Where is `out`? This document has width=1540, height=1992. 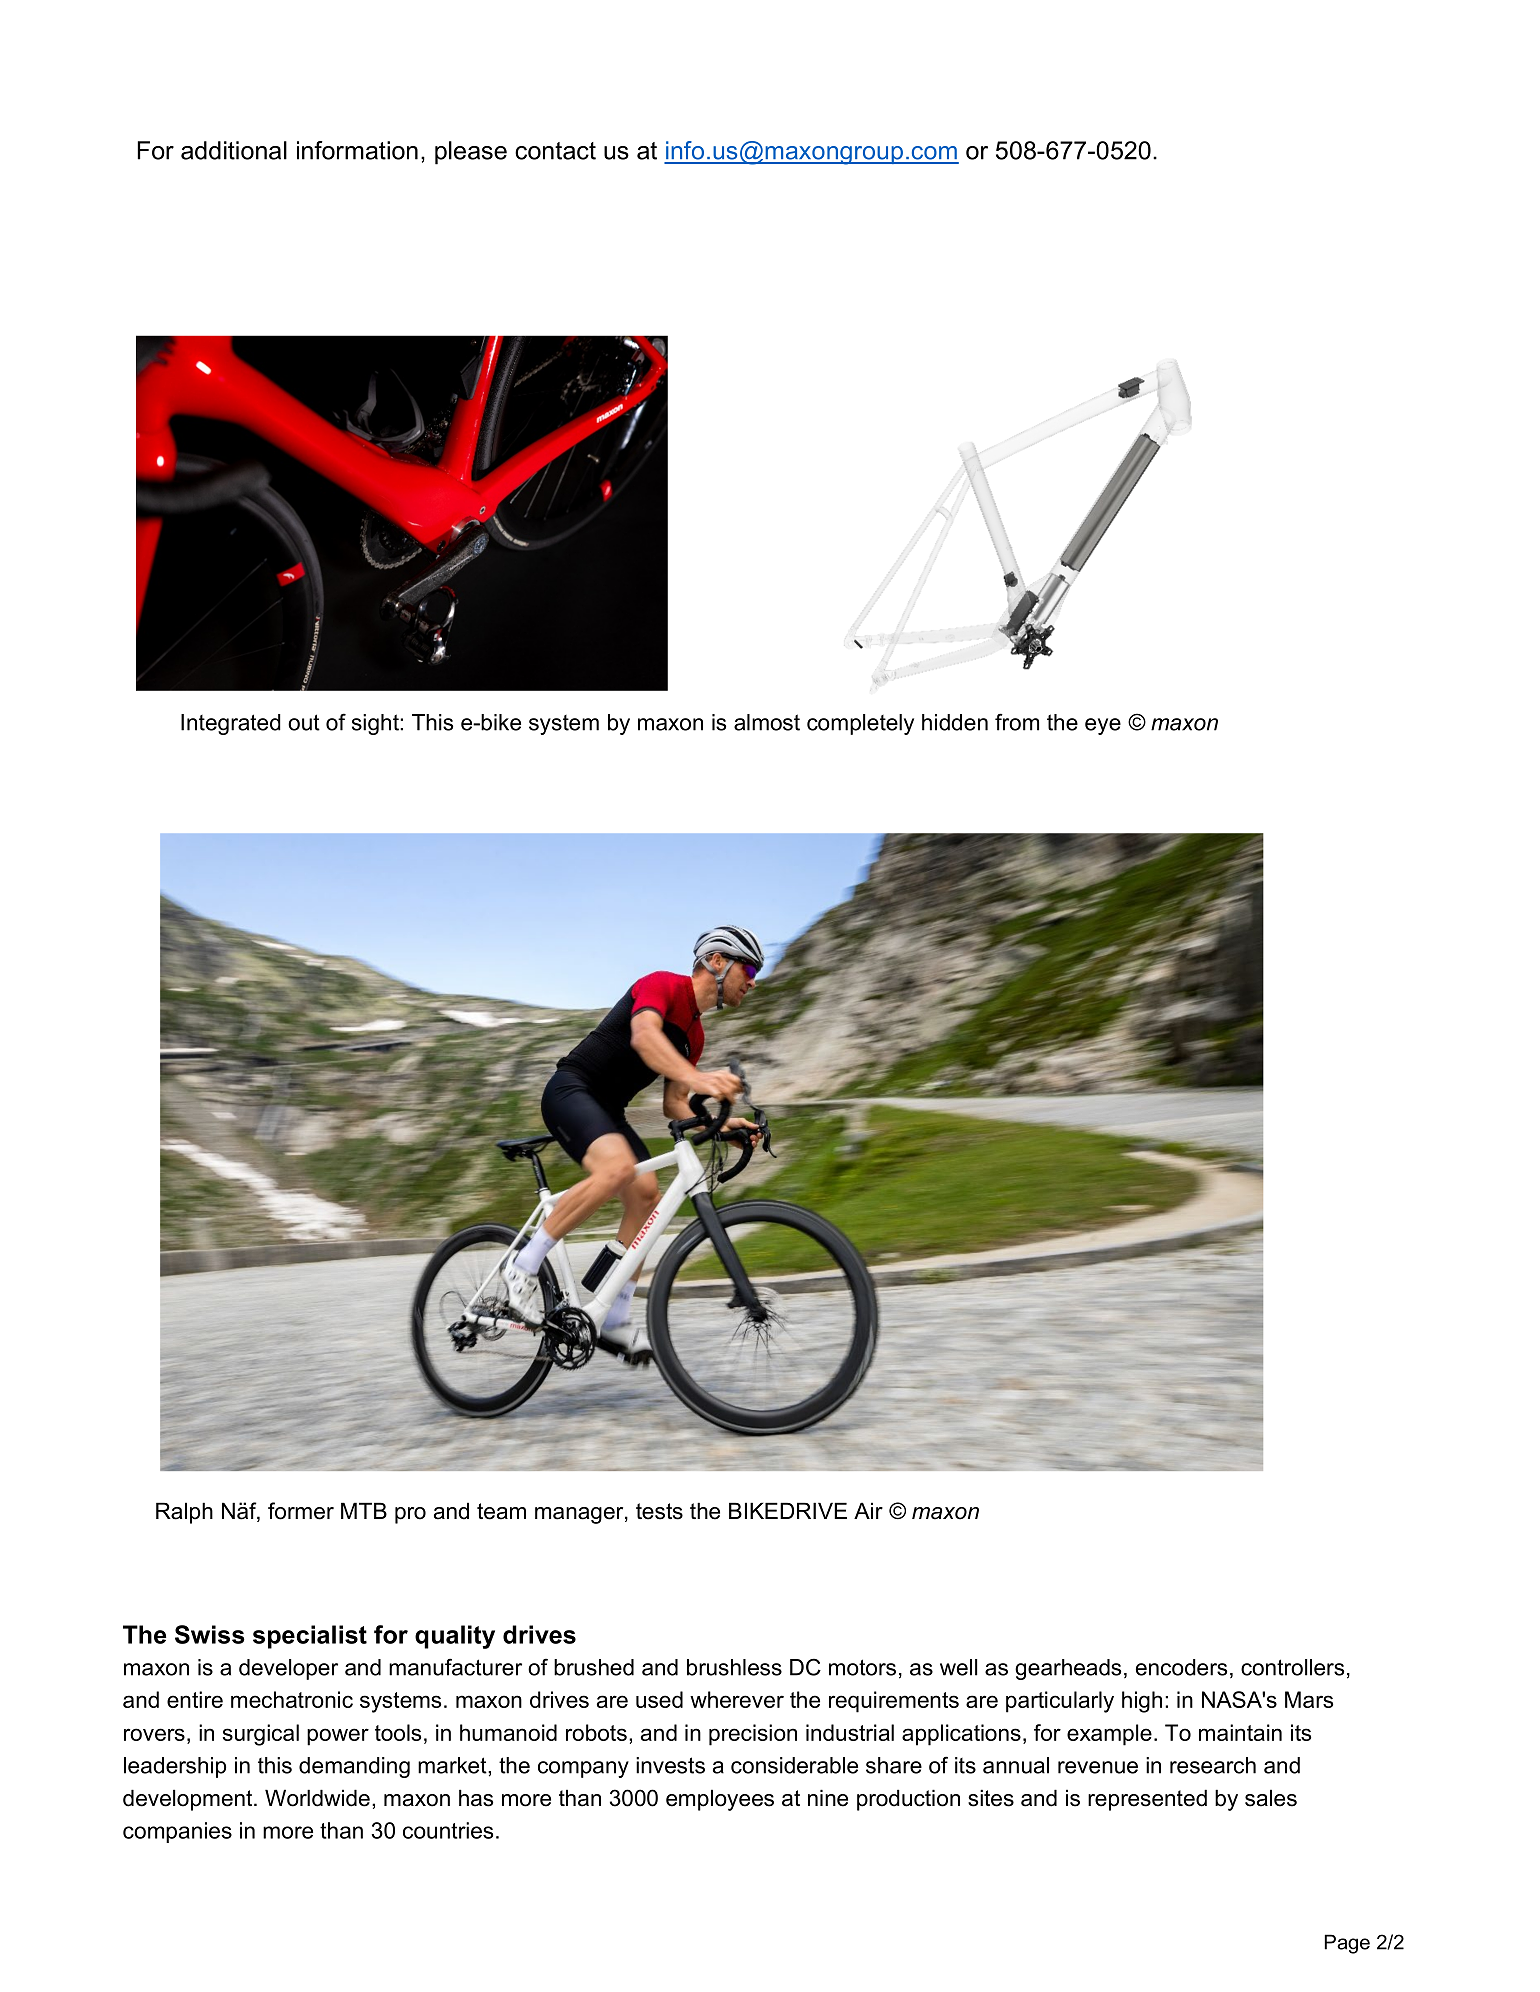 out is located at coordinates (304, 722).
